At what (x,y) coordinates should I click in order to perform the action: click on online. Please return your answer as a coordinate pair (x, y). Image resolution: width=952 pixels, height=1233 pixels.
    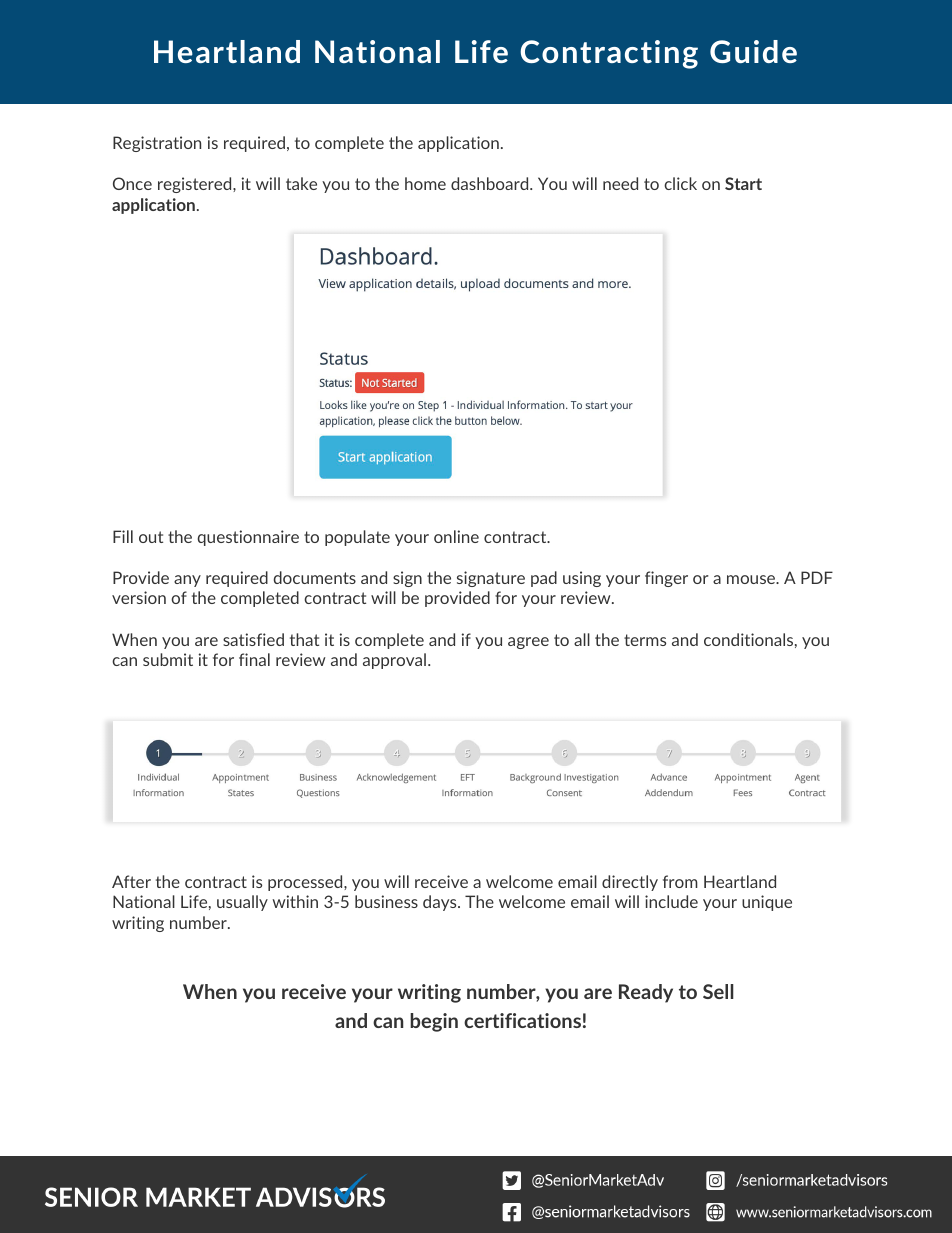
    Looking at the image, I should click on (456, 536).
